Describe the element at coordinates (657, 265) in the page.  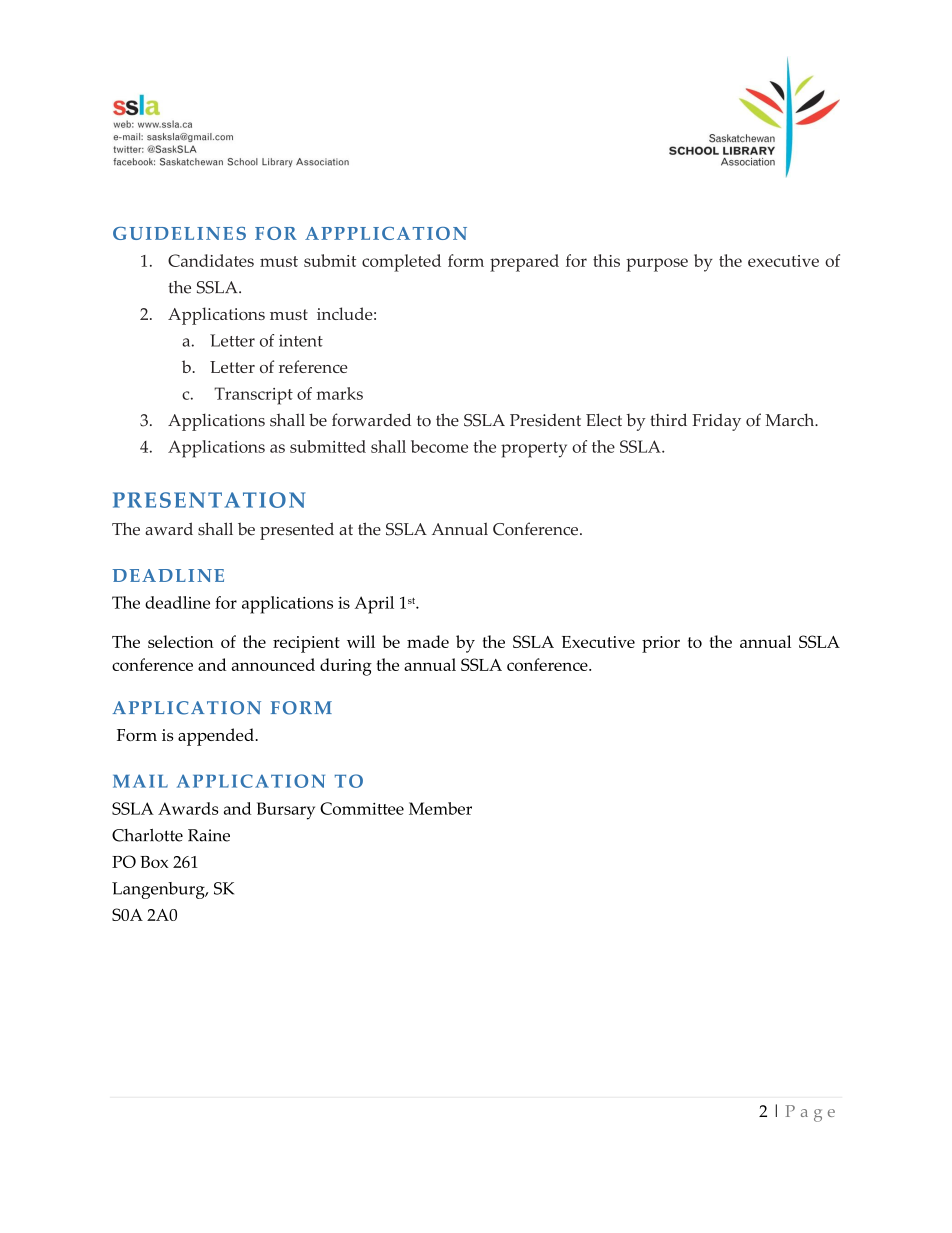
I see `purpose` at that location.
